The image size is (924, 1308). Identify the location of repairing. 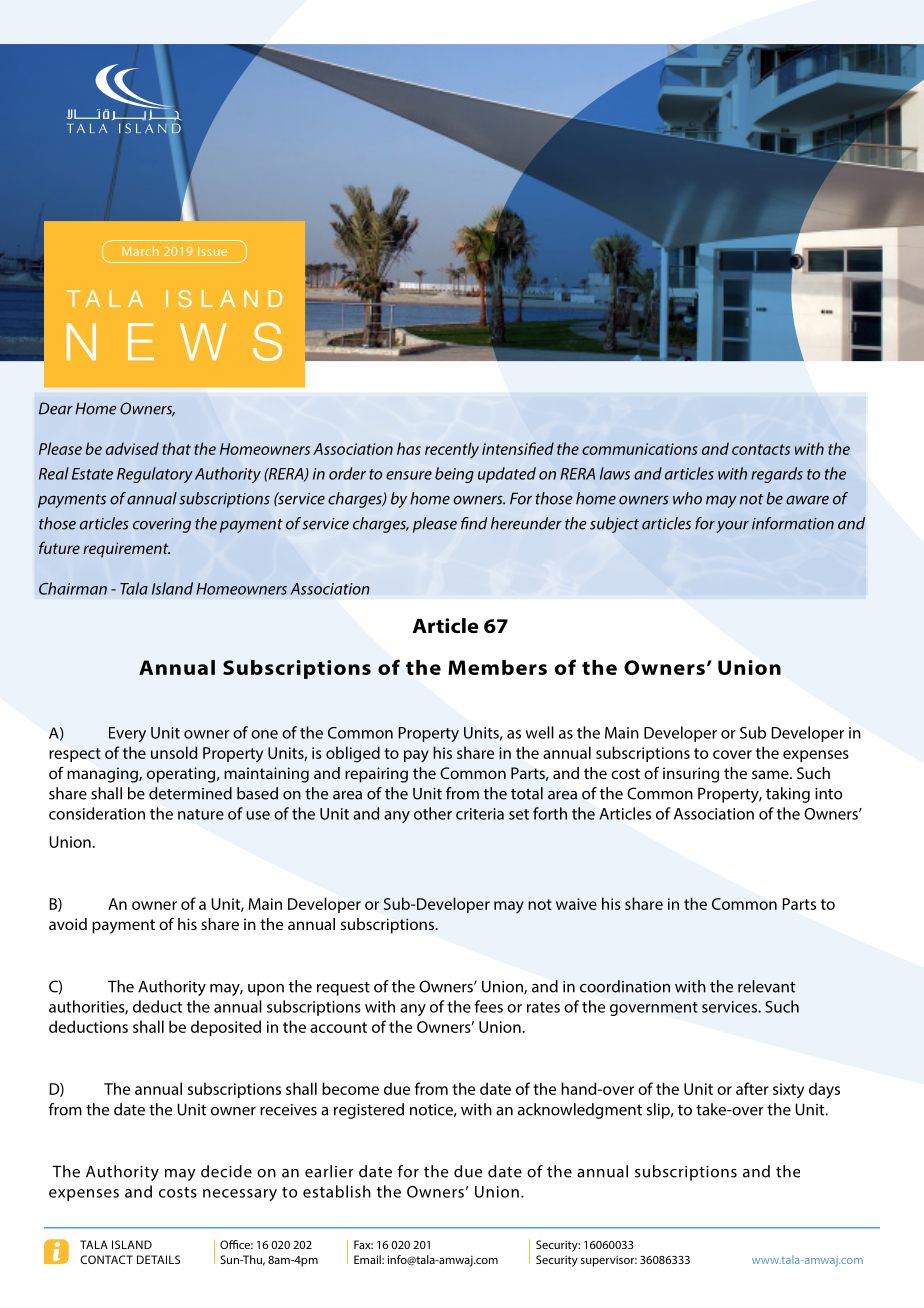
(376, 775).
